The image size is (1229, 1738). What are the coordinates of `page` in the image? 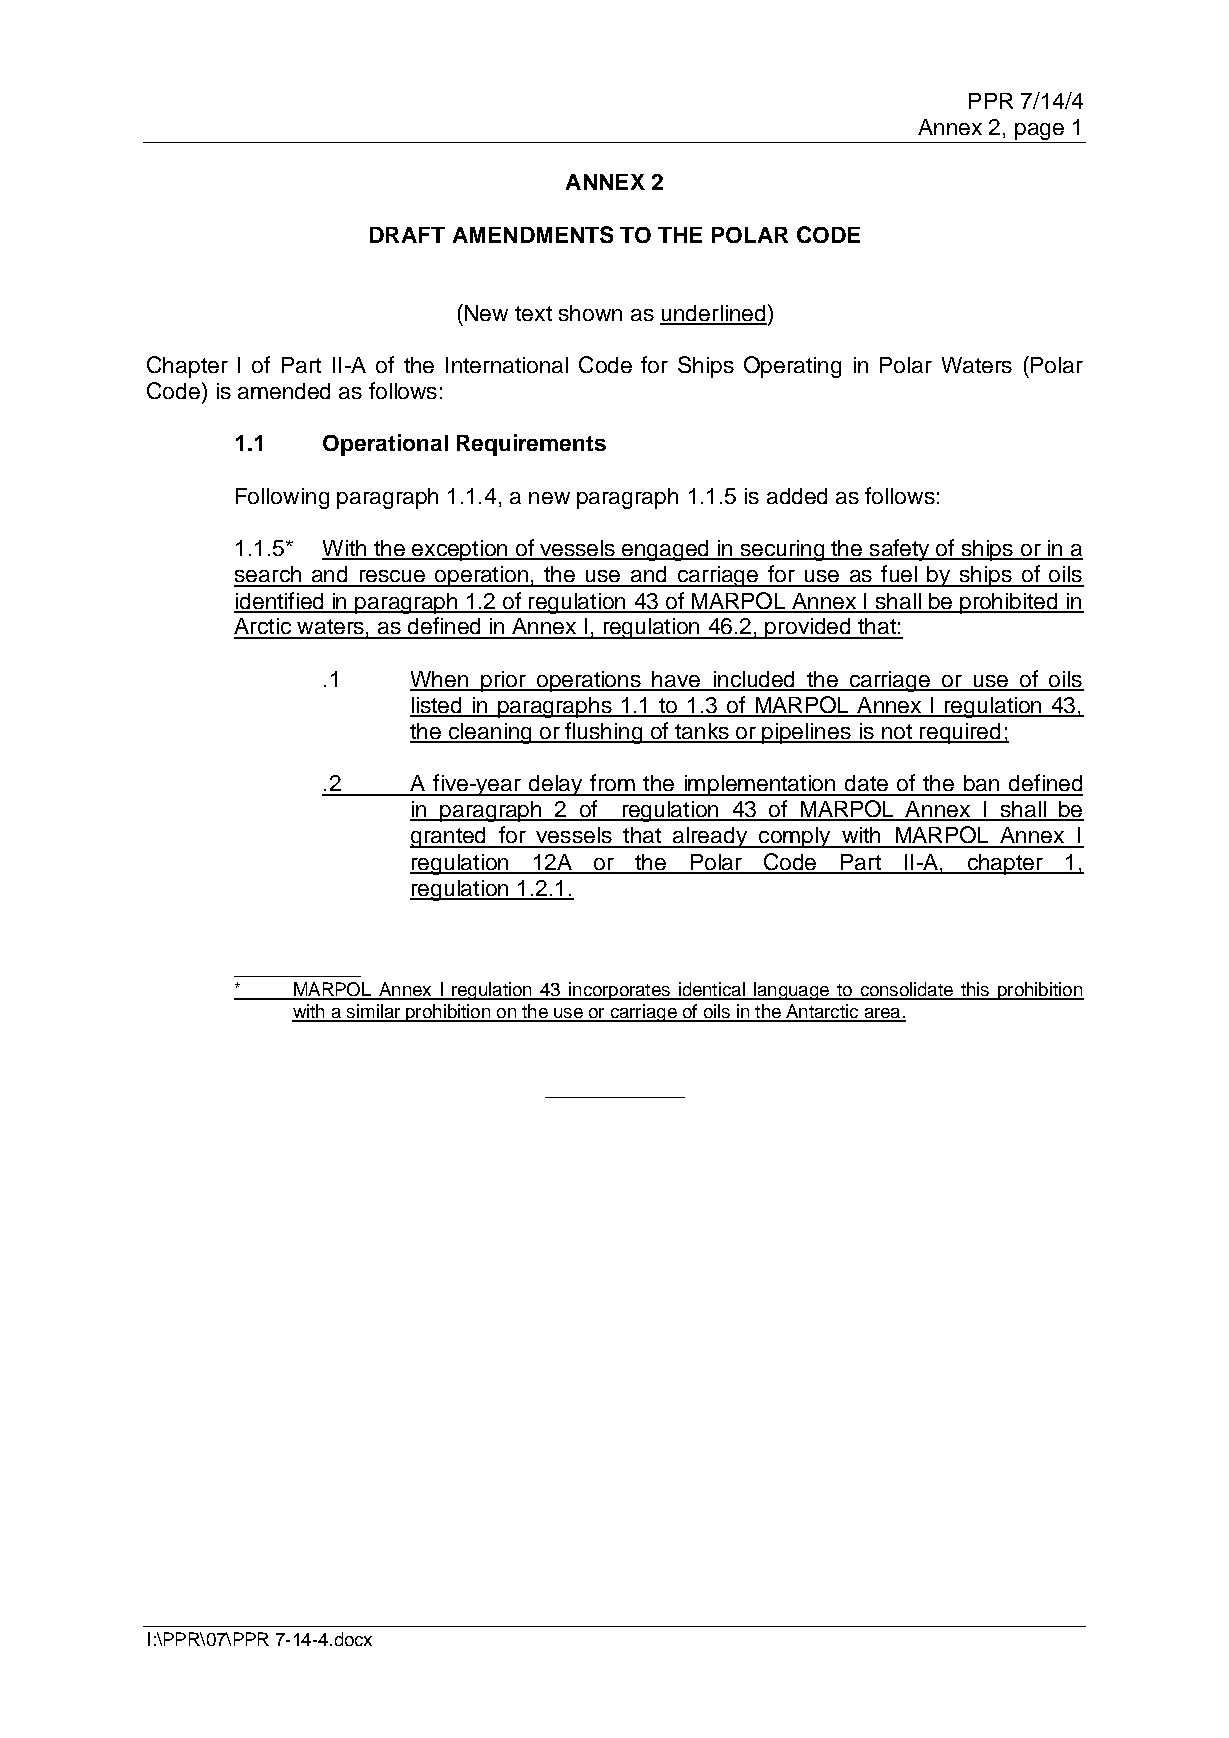 It's located at (1039, 133).
